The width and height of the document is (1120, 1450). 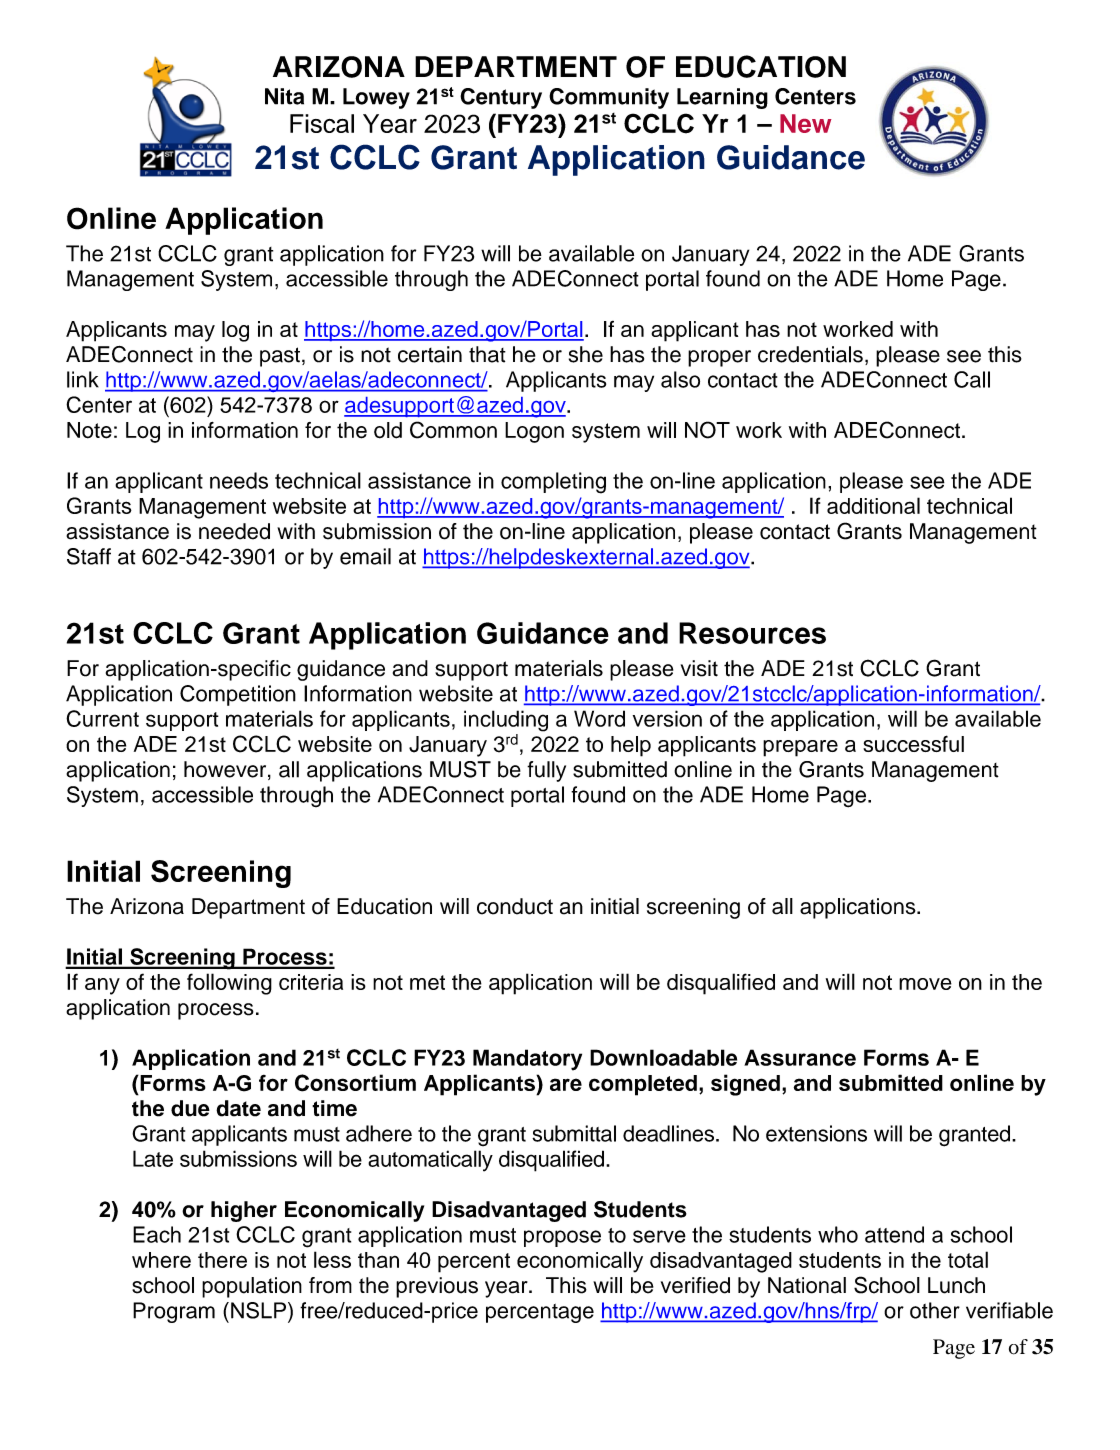 I want to click on Assurance, so click(x=800, y=1057).
